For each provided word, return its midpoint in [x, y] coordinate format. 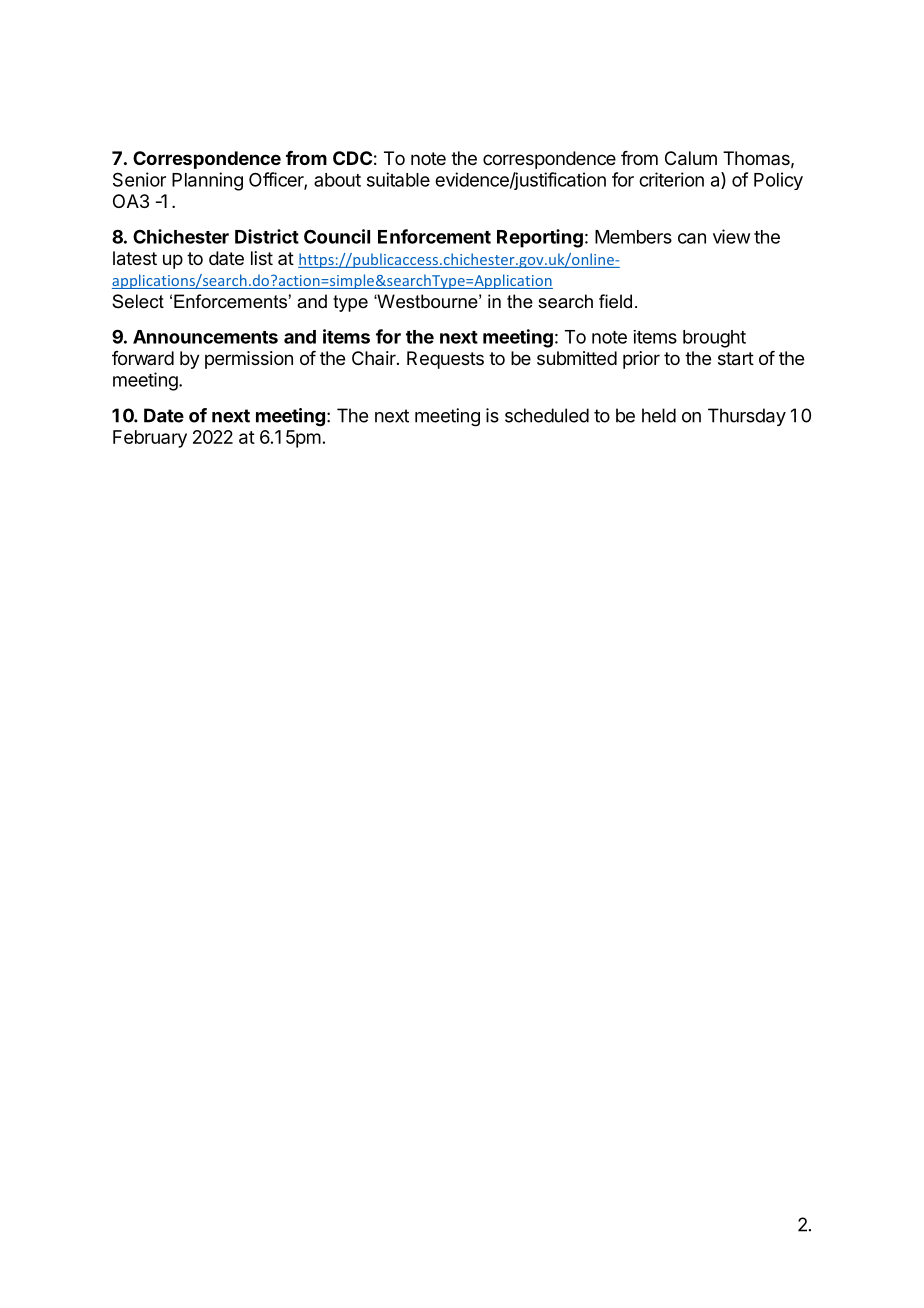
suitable [398, 179]
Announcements [205, 337]
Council [337, 236]
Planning [207, 181]
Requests [445, 360]
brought [714, 339]
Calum [691, 158]
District [267, 236]
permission [249, 360]
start [736, 359]
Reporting [540, 238]
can [692, 238]
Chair [375, 358]
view [731, 236]
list [262, 258]
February [150, 439]
